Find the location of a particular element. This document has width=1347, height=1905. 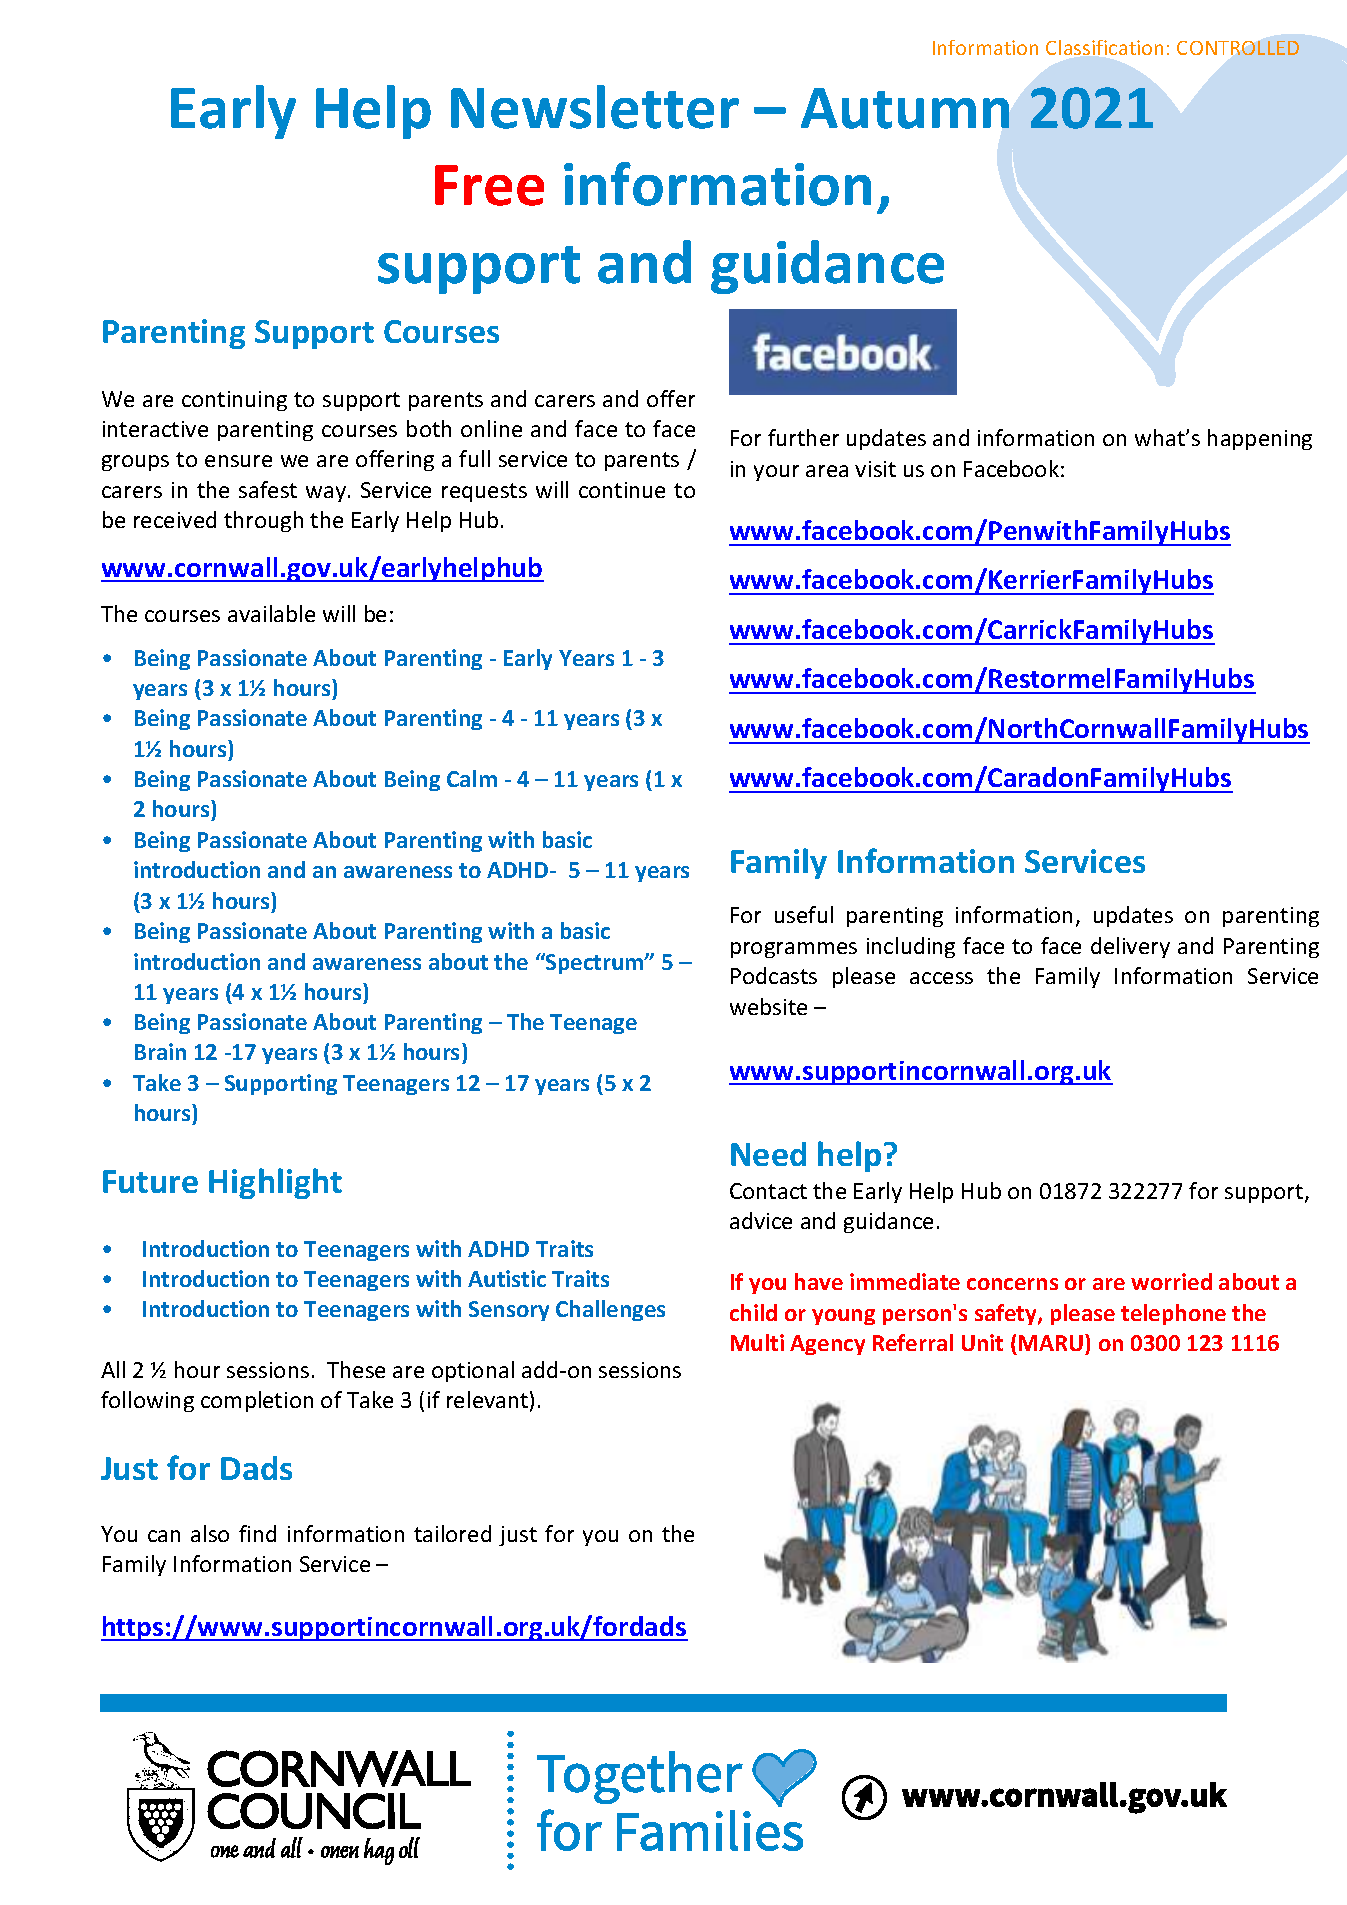

Calm is located at coordinates (472, 778).
